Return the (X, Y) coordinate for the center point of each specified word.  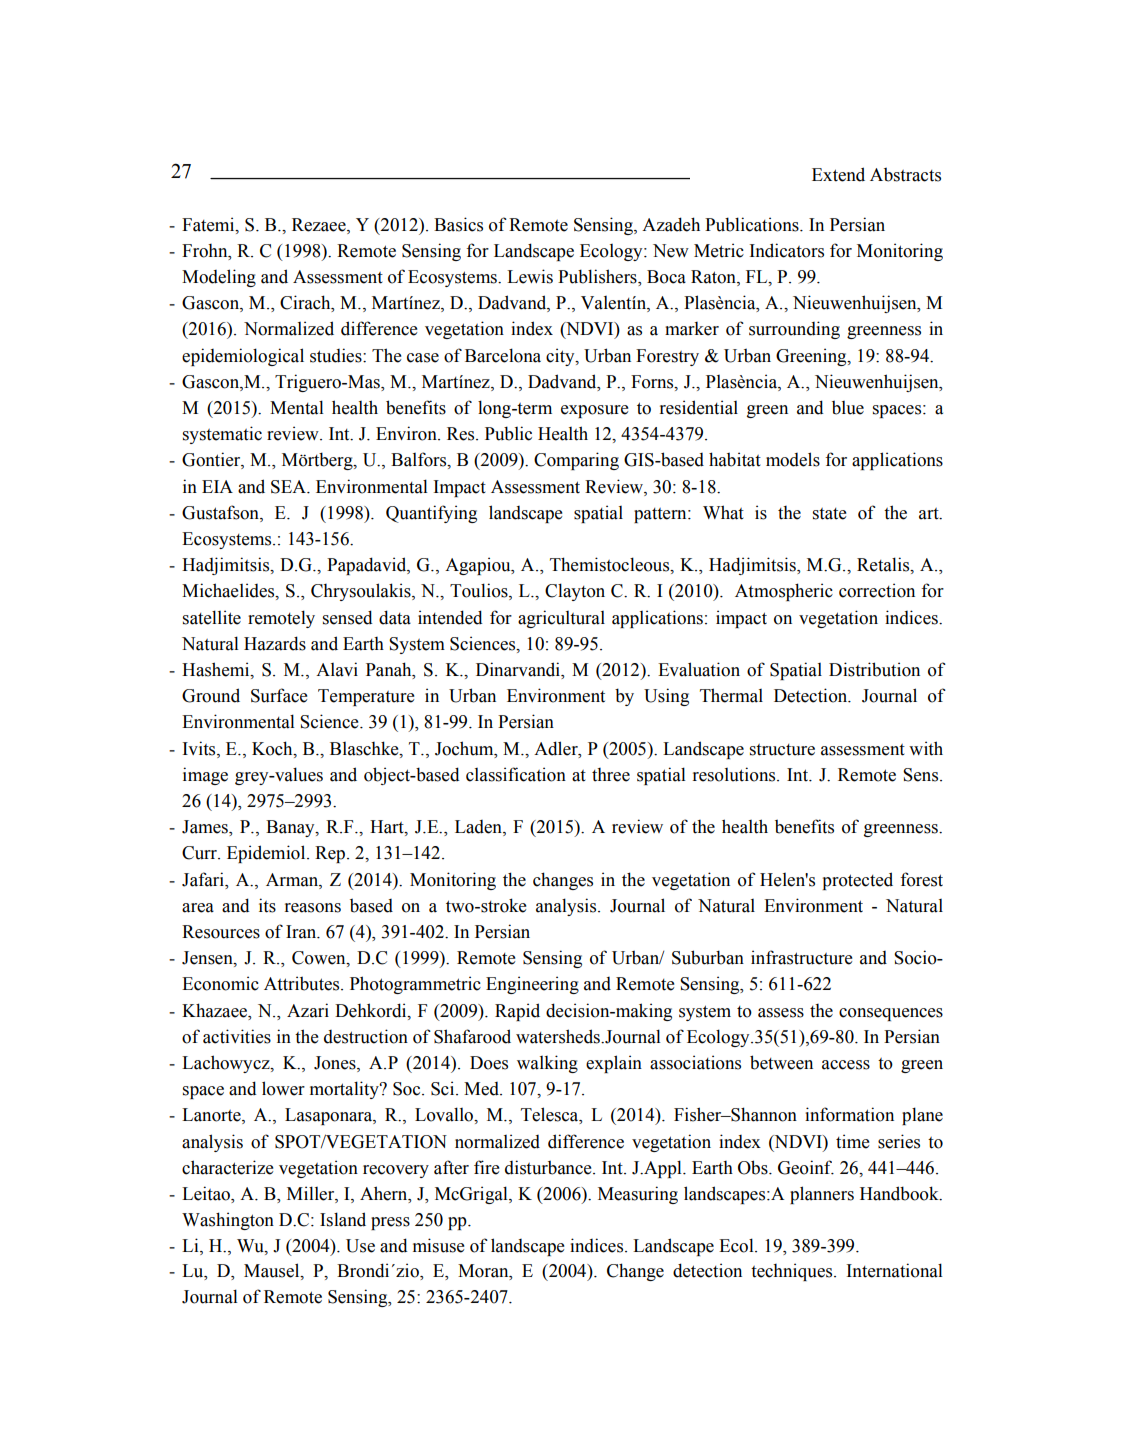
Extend (838, 174)
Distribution (874, 669)
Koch (273, 748)
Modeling (219, 278)
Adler (557, 748)
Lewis (530, 276)
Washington (228, 1221)
